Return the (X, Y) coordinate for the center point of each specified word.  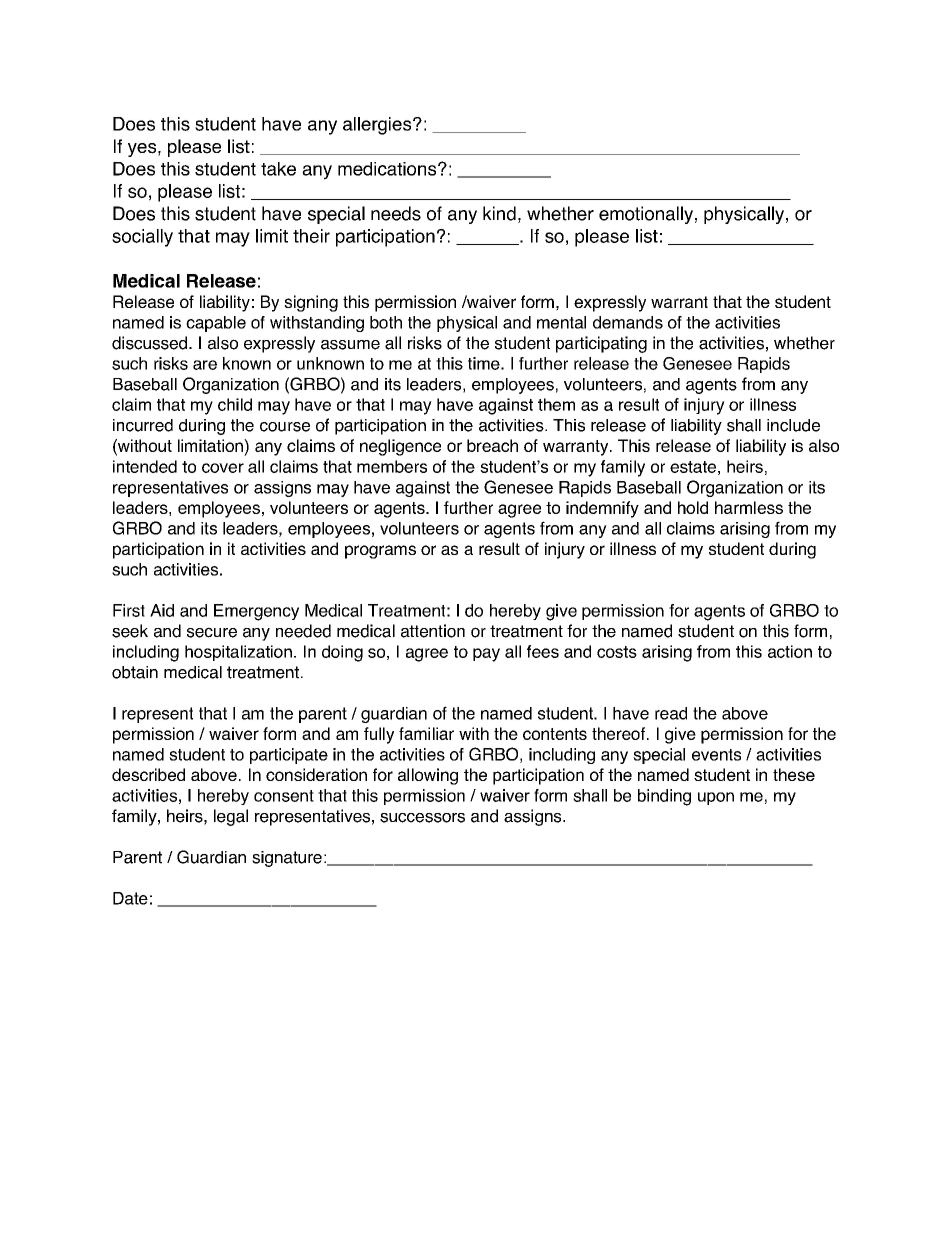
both (386, 322)
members (392, 466)
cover (223, 468)
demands (628, 322)
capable (216, 324)
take (278, 169)
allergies (378, 126)
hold (693, 507)
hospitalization (238, 653)
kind (499, 213)
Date (130, 898)
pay (486, 655)
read (671, 713)
